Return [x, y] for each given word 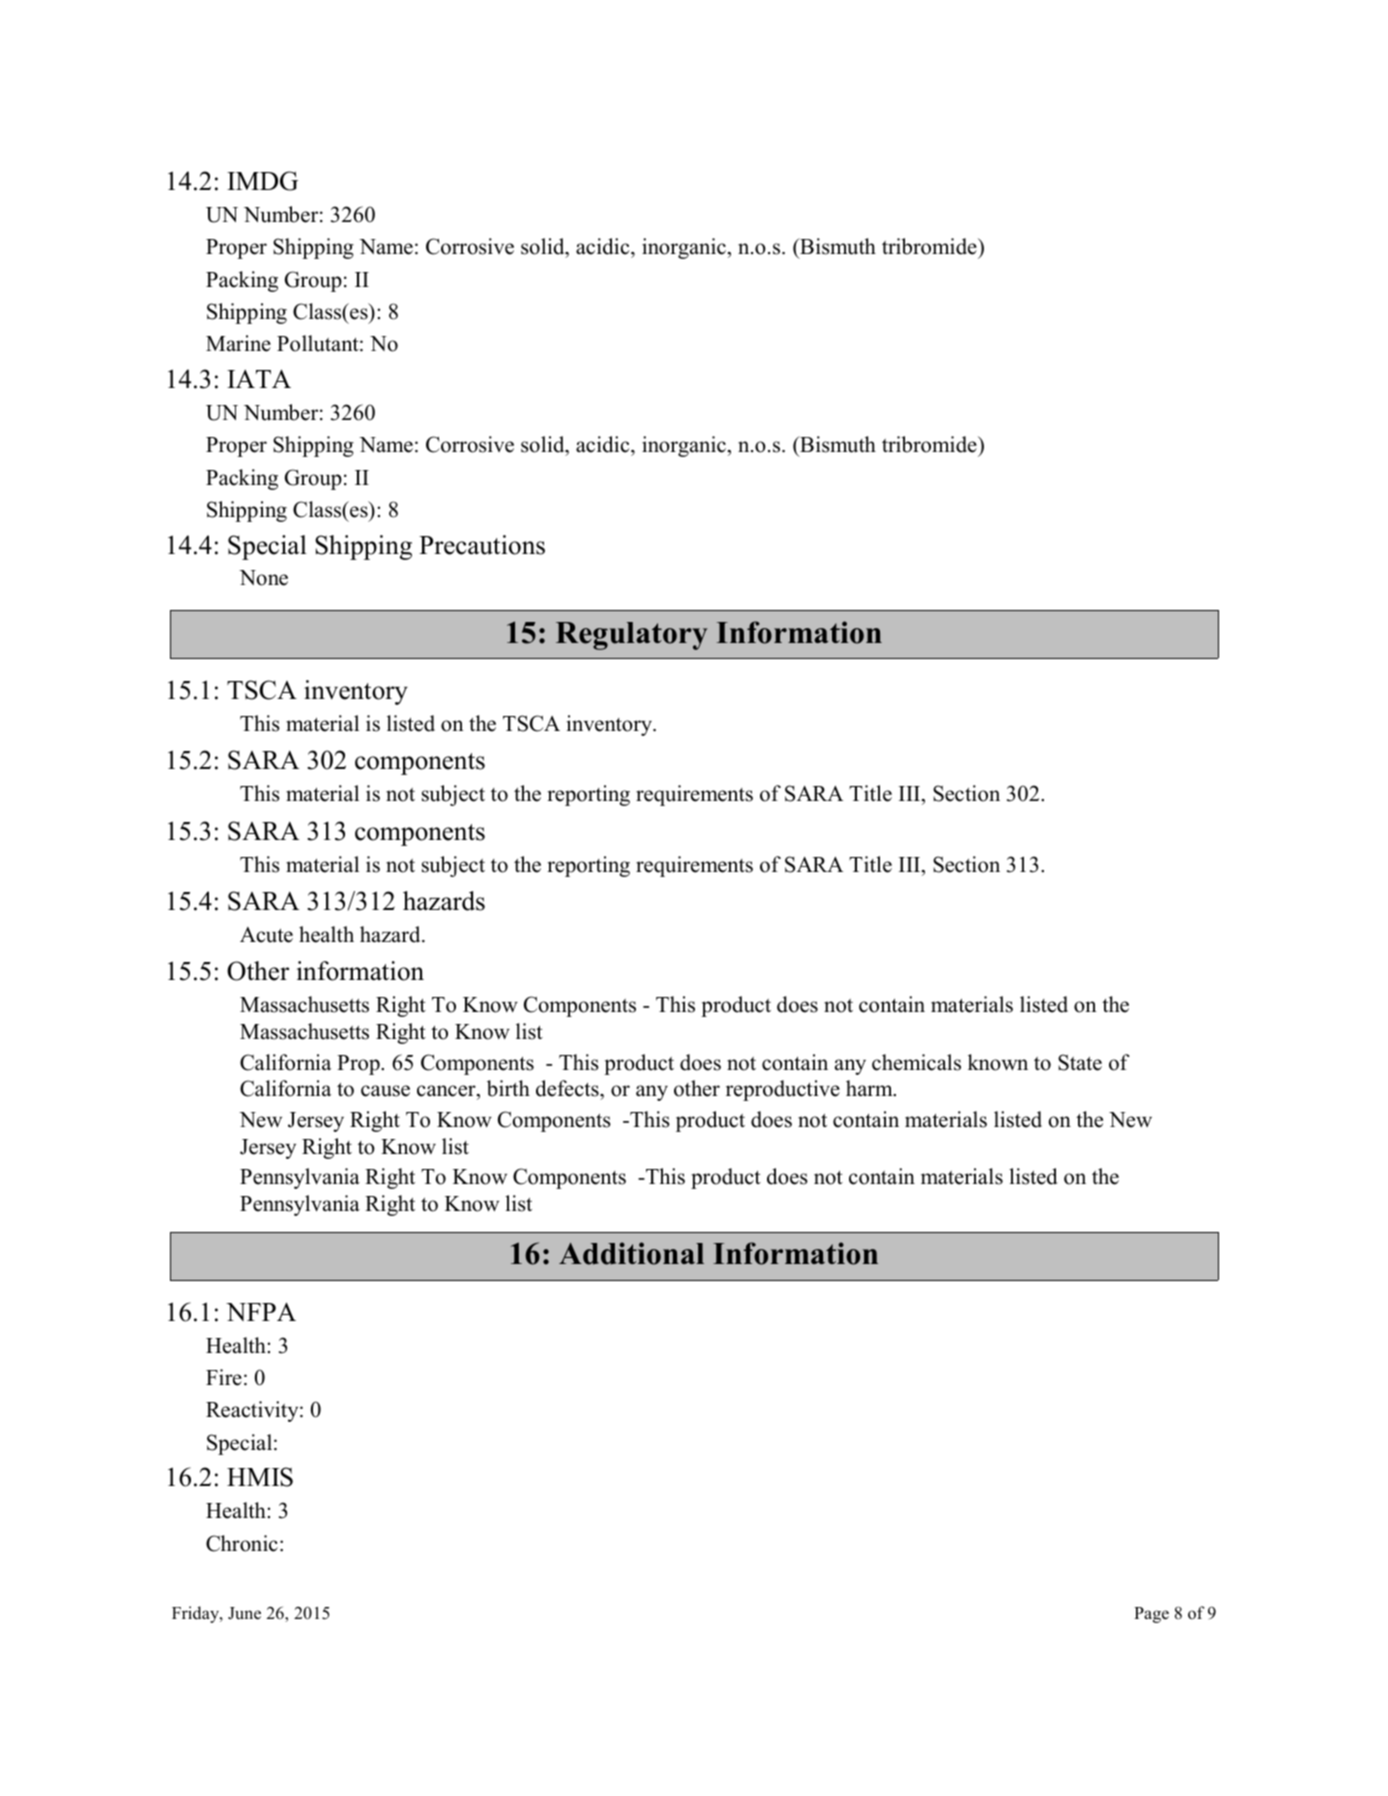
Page [1151, 1615]
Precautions [482, 545]
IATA [259, 378]
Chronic [242, 1543]
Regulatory [632, 636]
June [244, 1613]
